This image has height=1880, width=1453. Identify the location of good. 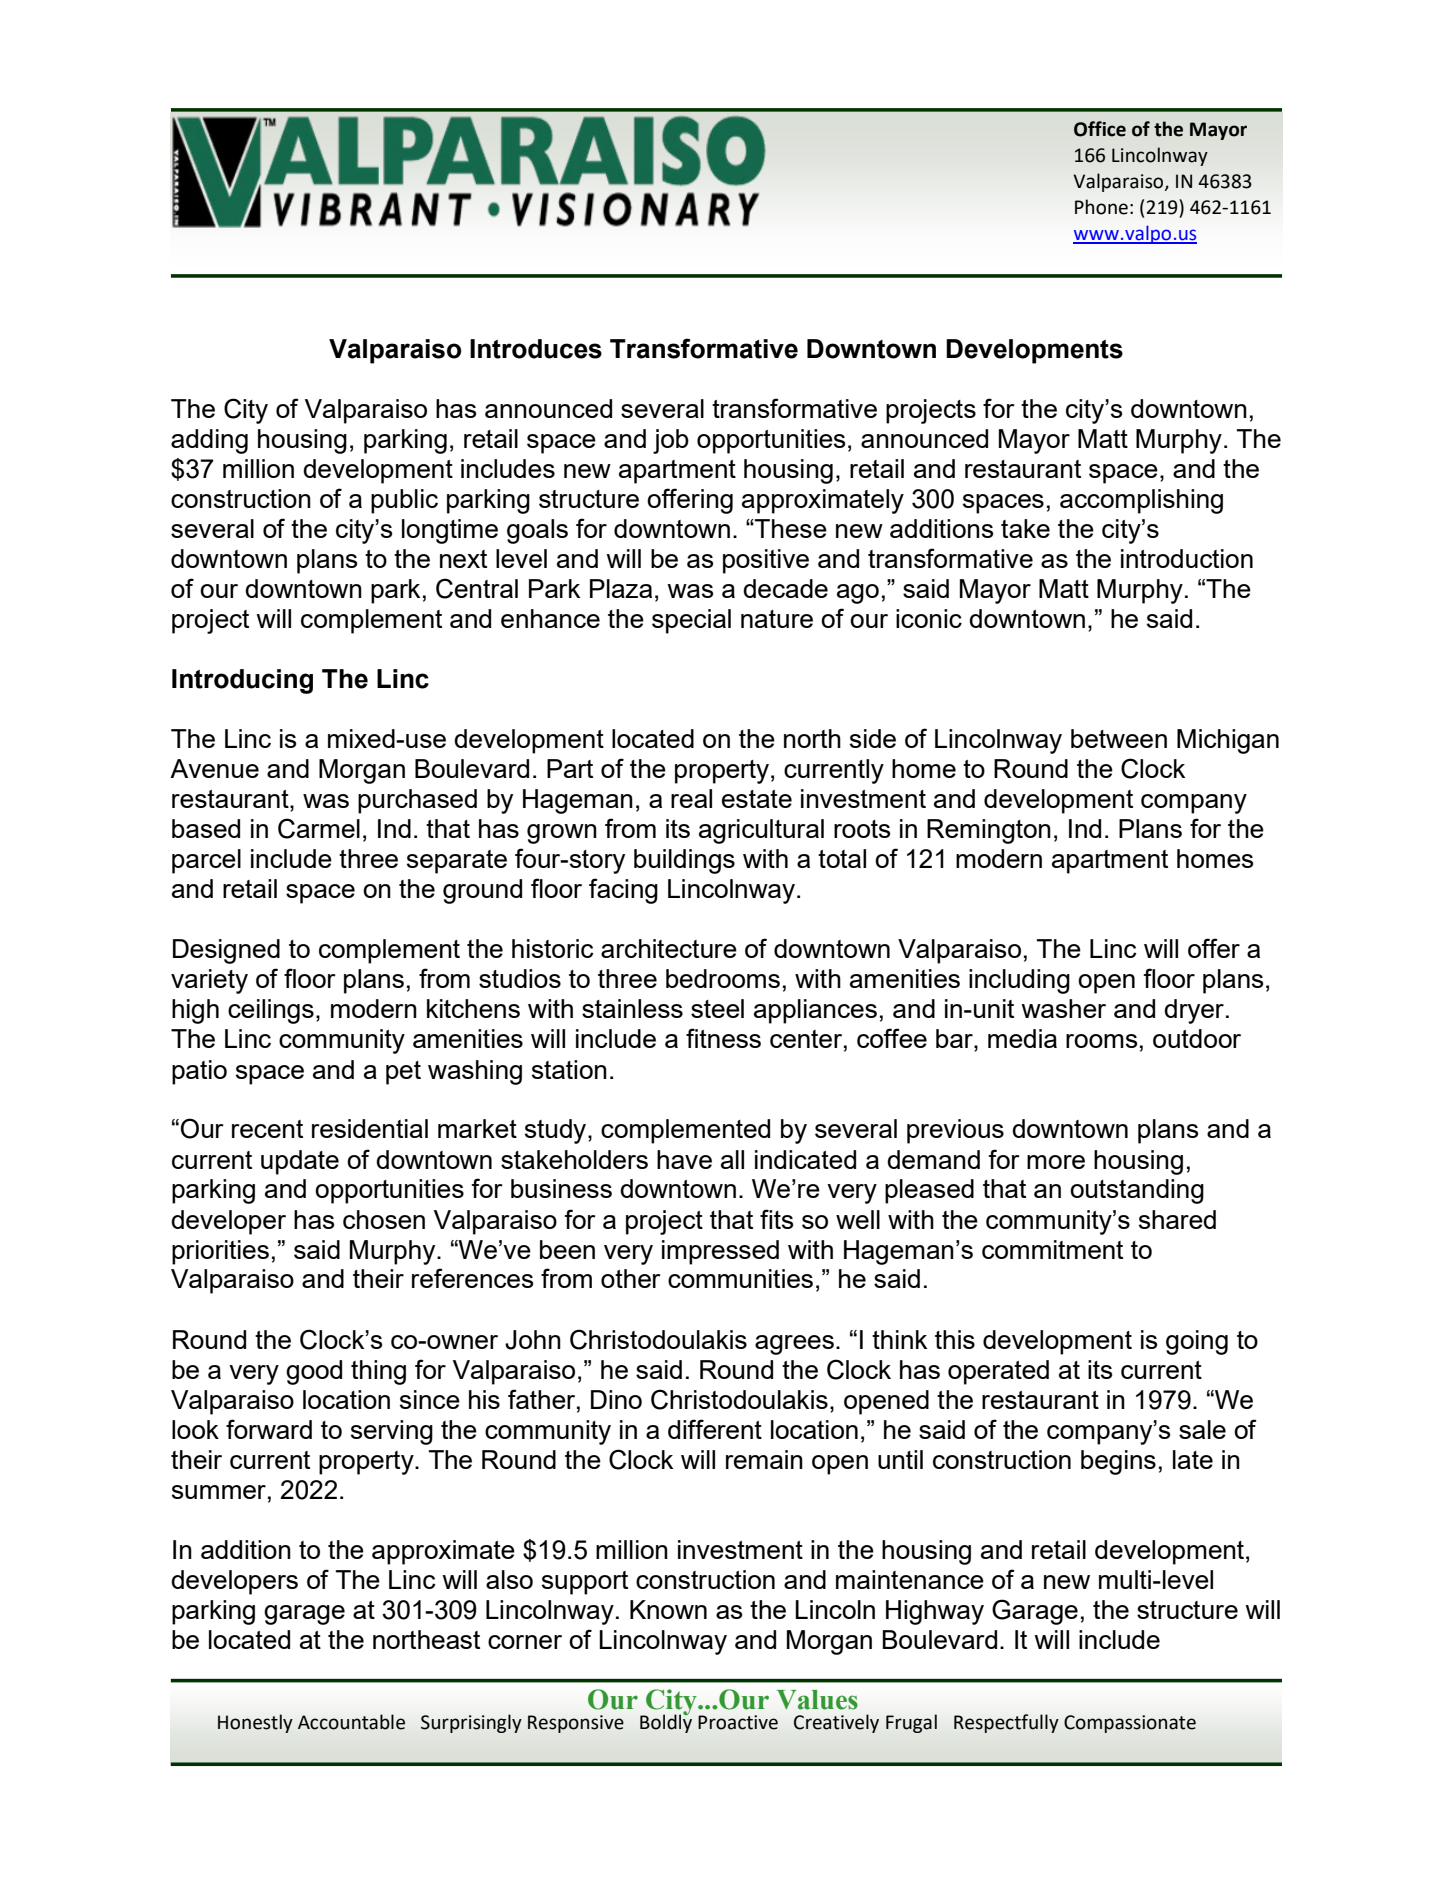
(314, 1372).
